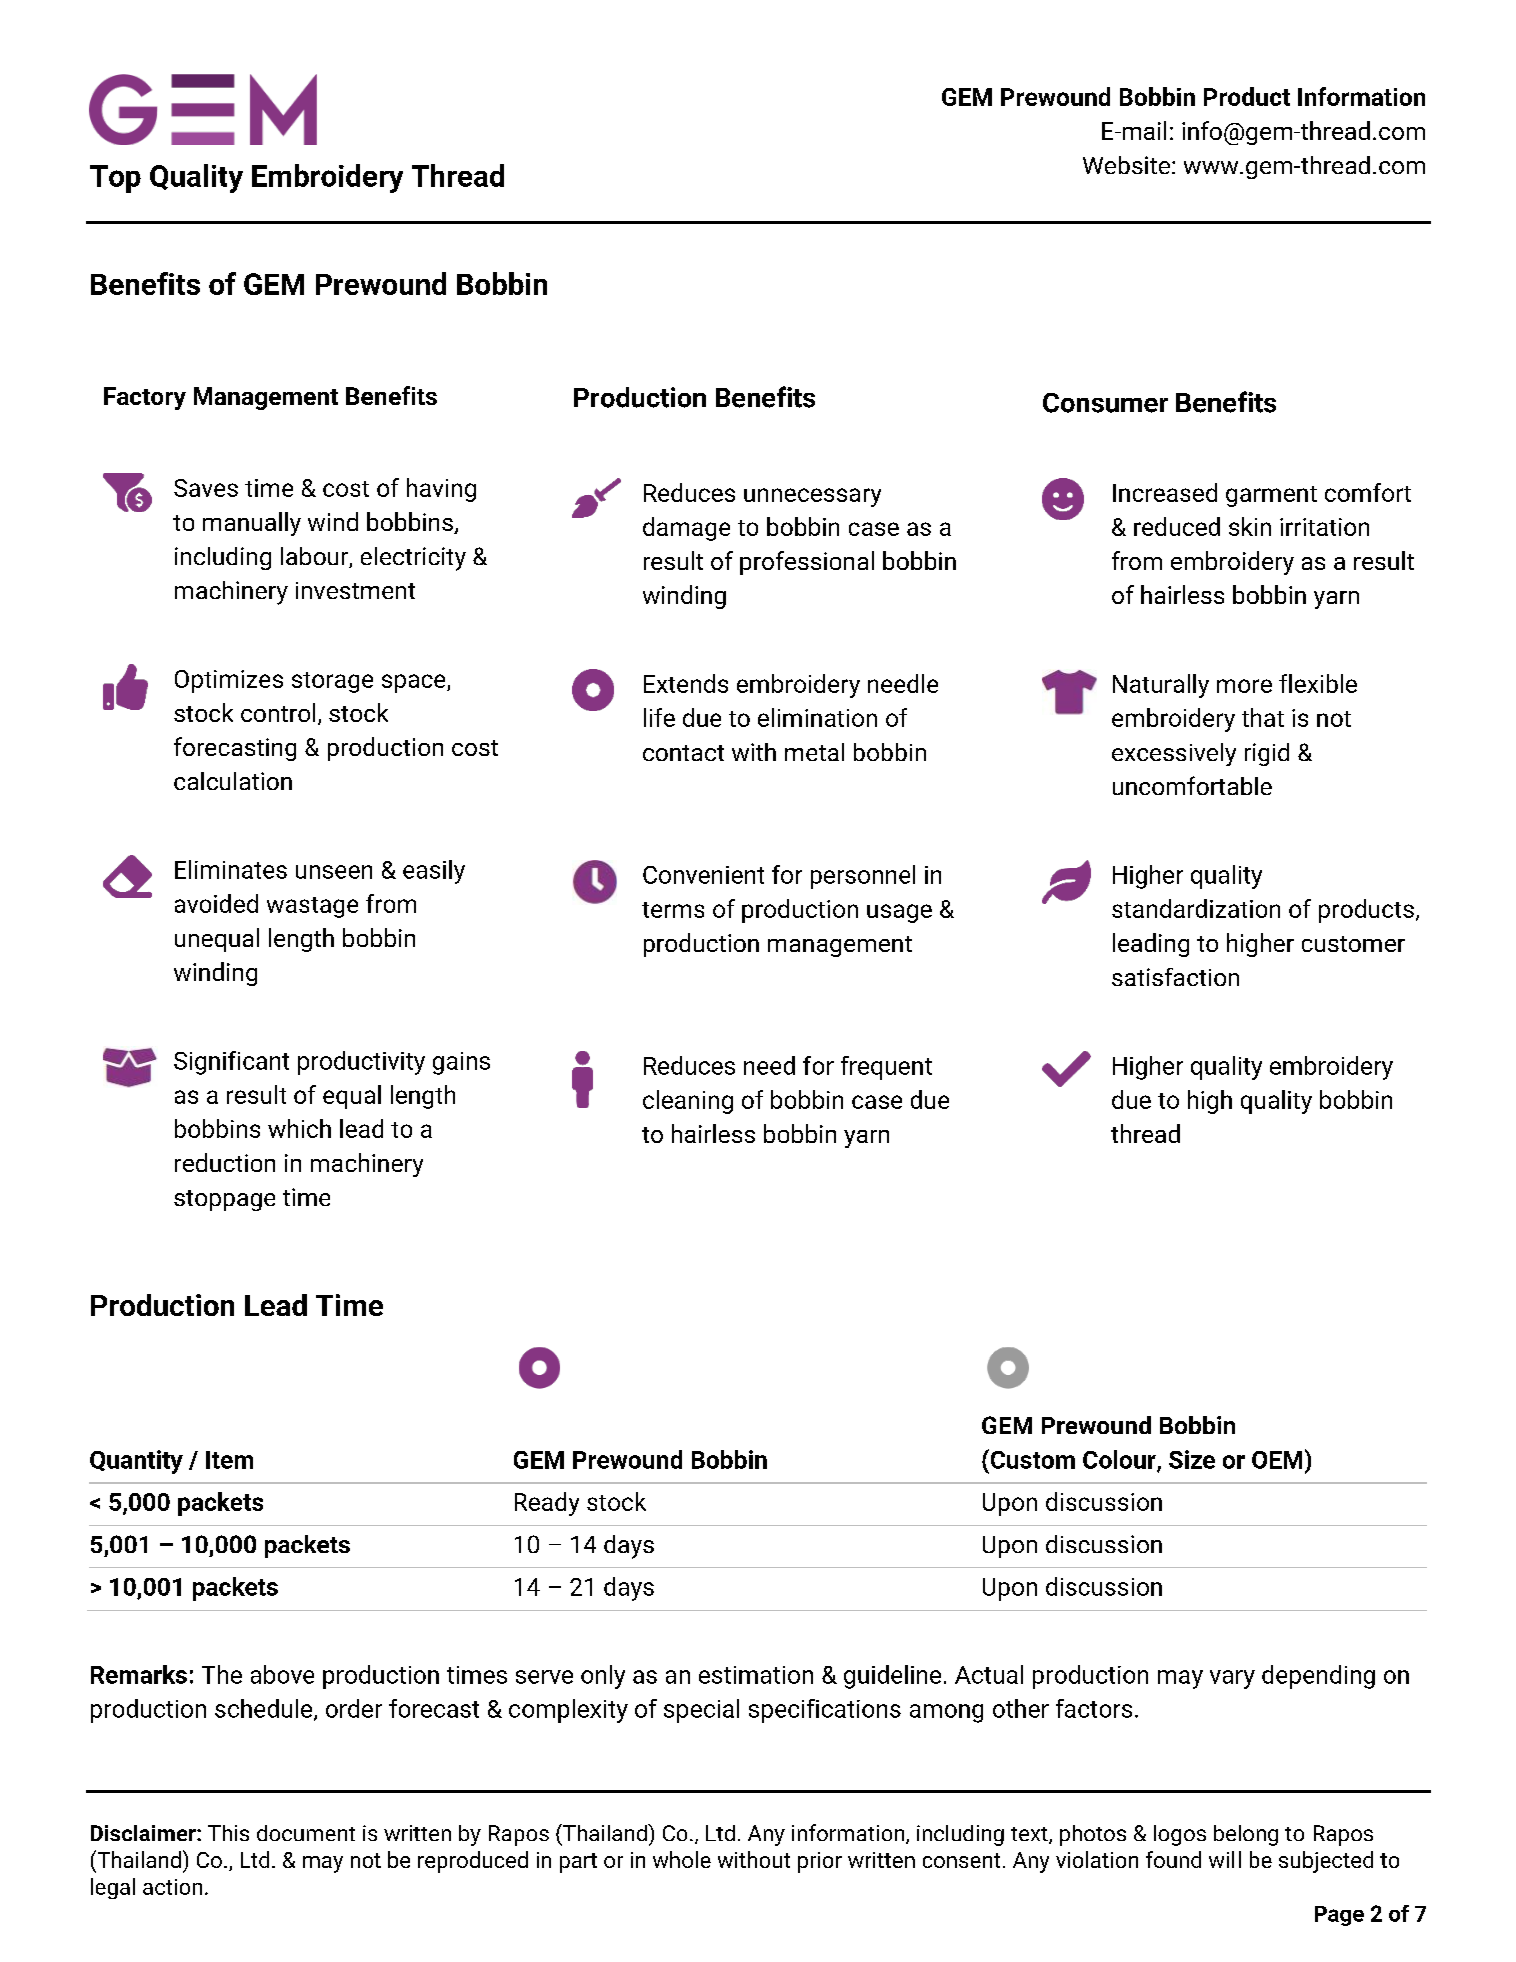  I want to click on unnecessary, so click(812, 497).
